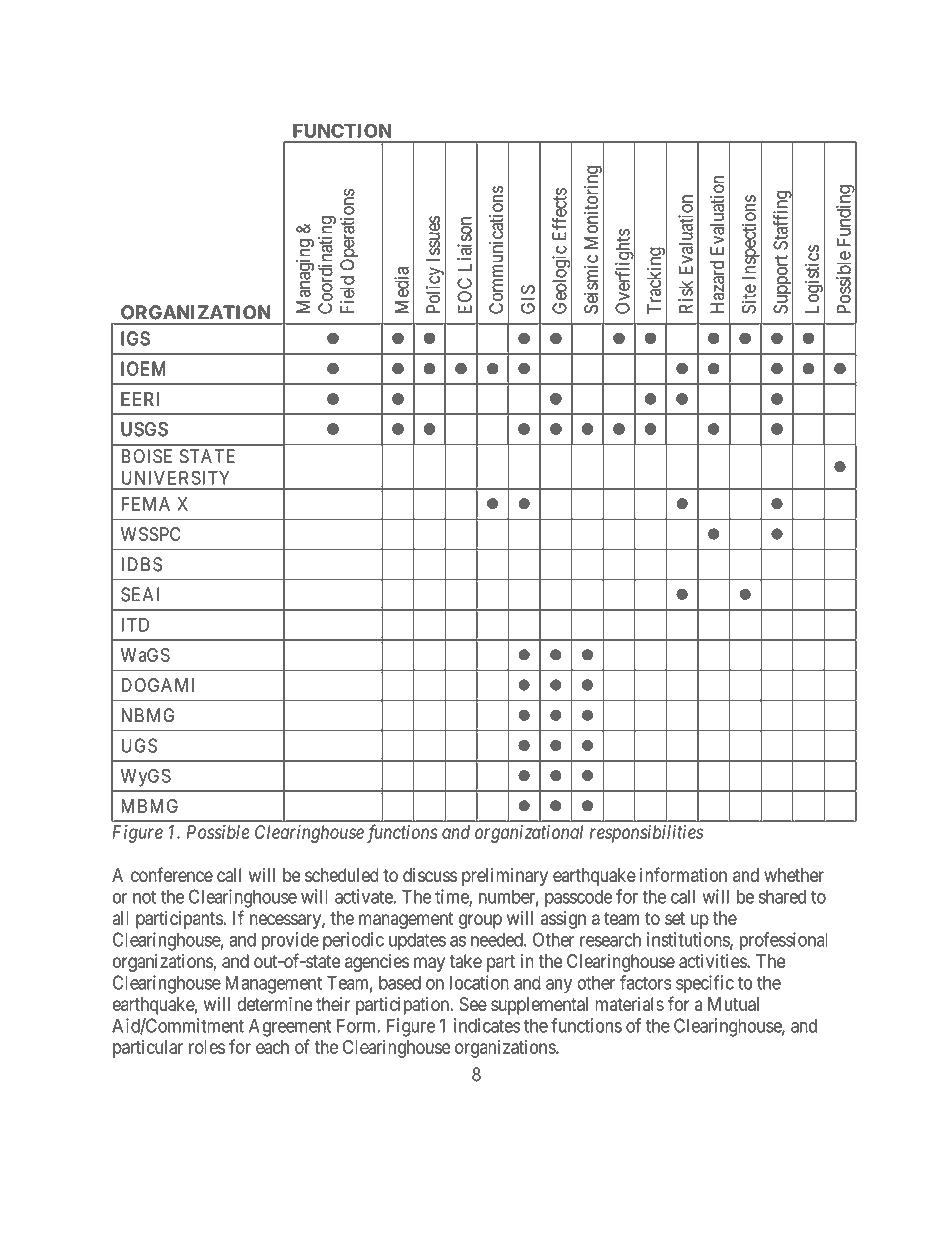 This screenshot has width=952, height=1233. I want to click on roles, so click(207, 1047).
